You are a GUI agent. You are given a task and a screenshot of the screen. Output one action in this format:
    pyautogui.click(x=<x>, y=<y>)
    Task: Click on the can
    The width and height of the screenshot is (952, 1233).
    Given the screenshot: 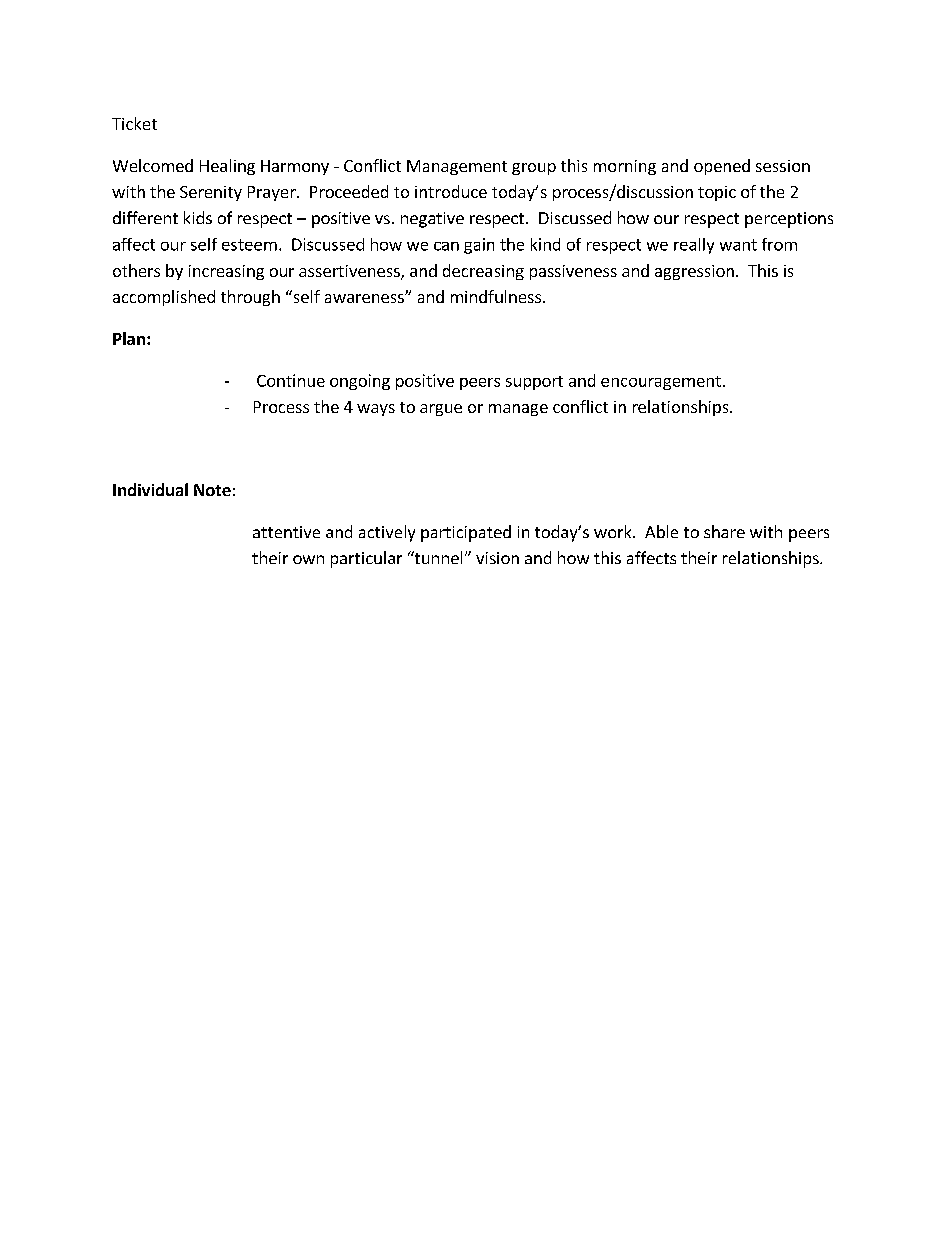 What is the action you would take?
    pyautogui.click(x=446, y=246)
